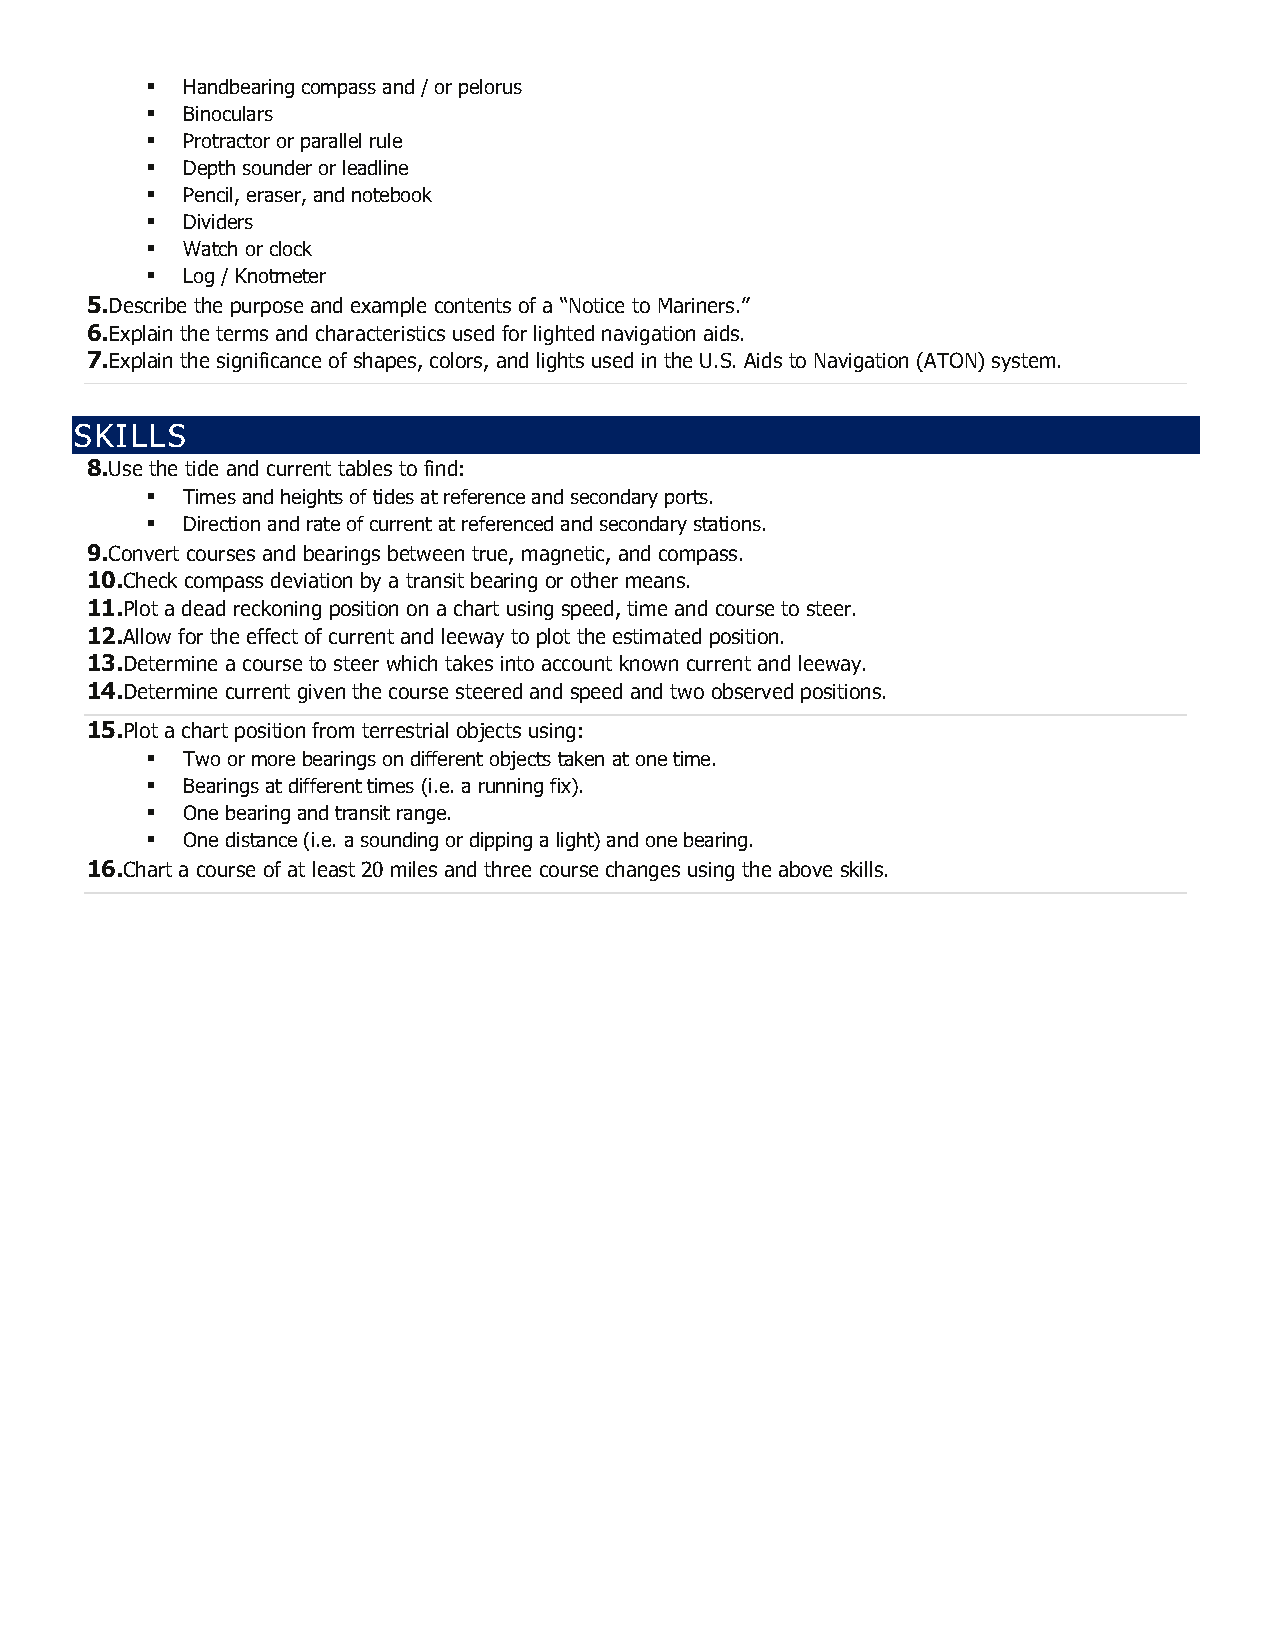 This screenshot has width=1271, height=1645. I want to click on Mariners, so click(696, 305).
